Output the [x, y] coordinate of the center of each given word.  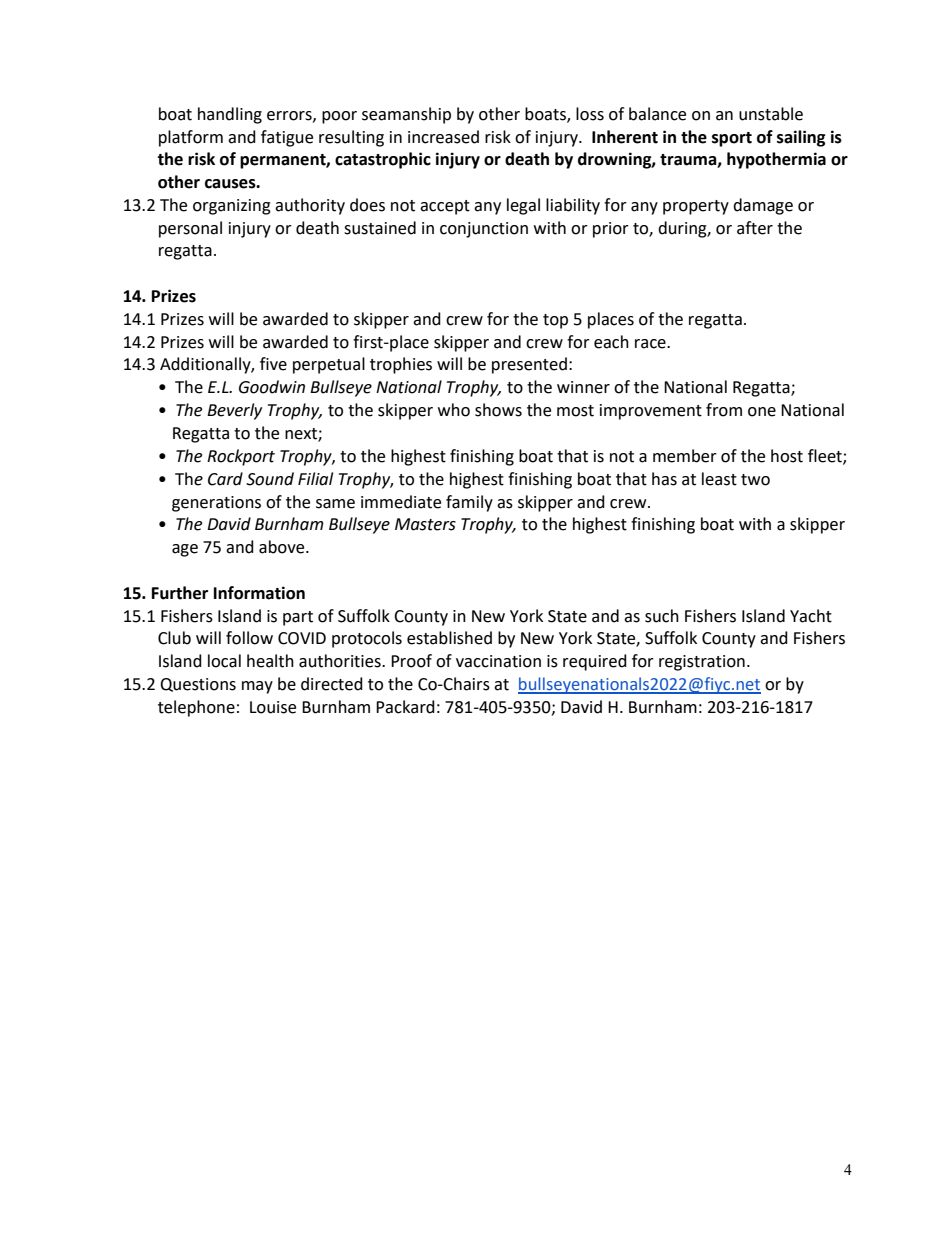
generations [216, 504]
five [273, 364]
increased [443, 137]
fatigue [287, 138]
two [755, 480]
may [257, 687]
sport [732, 139]
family [469, 503]
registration [702, 663]
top [555, 321]
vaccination [498, 661]
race [651, 344]
